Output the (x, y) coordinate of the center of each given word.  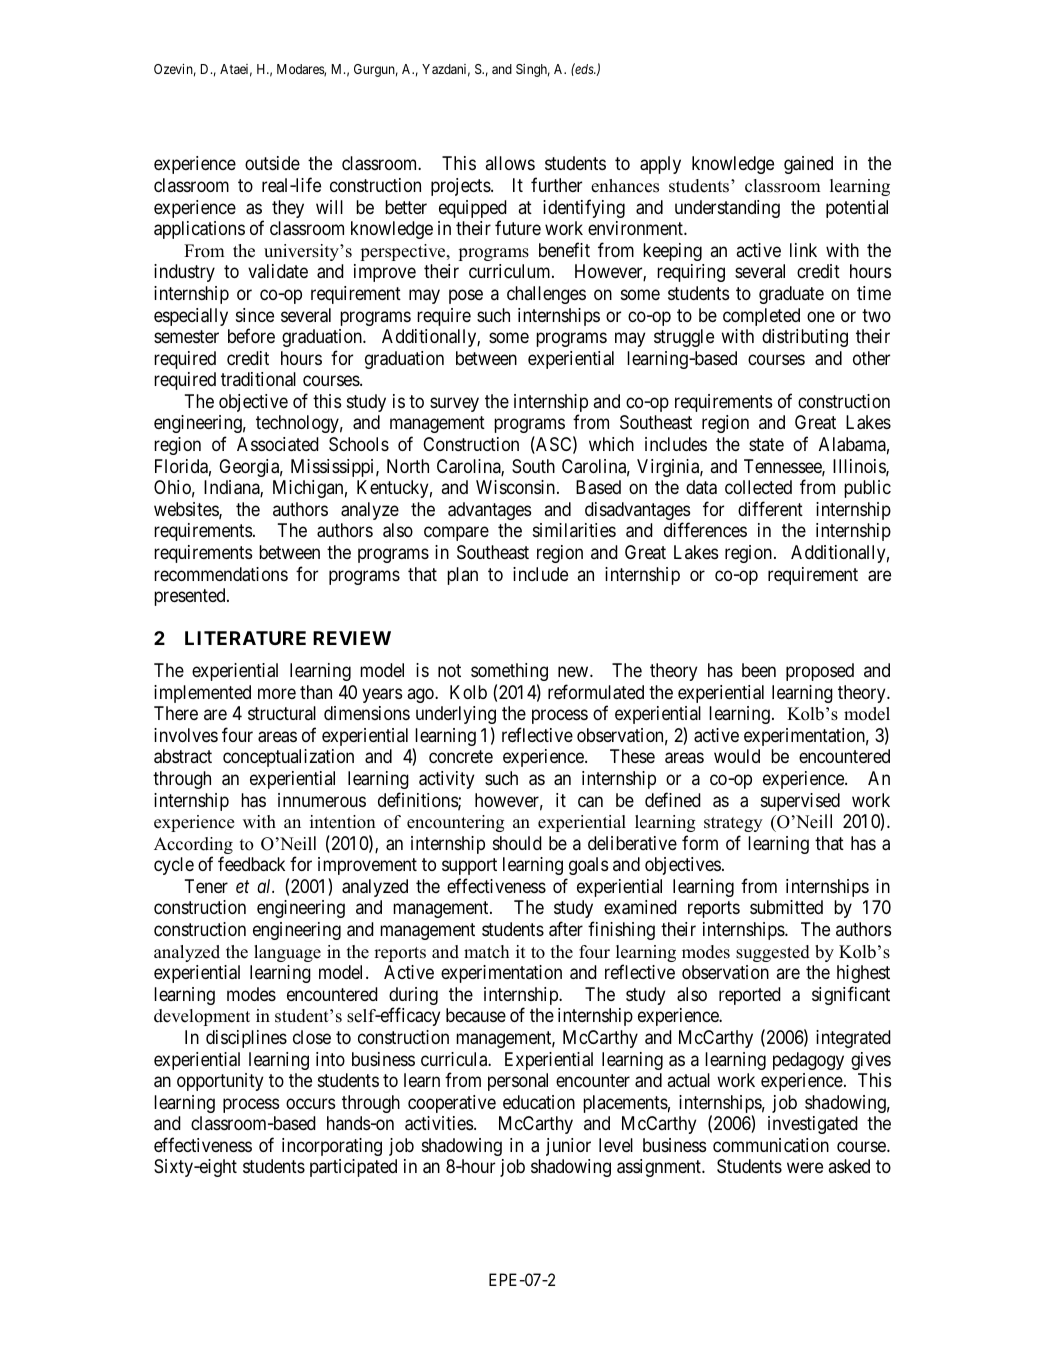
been (759, 670)
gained (808, 165)
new (574, 671)
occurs (310, 1103)
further (556, 184)
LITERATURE (245, 638)
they (288, 209)
